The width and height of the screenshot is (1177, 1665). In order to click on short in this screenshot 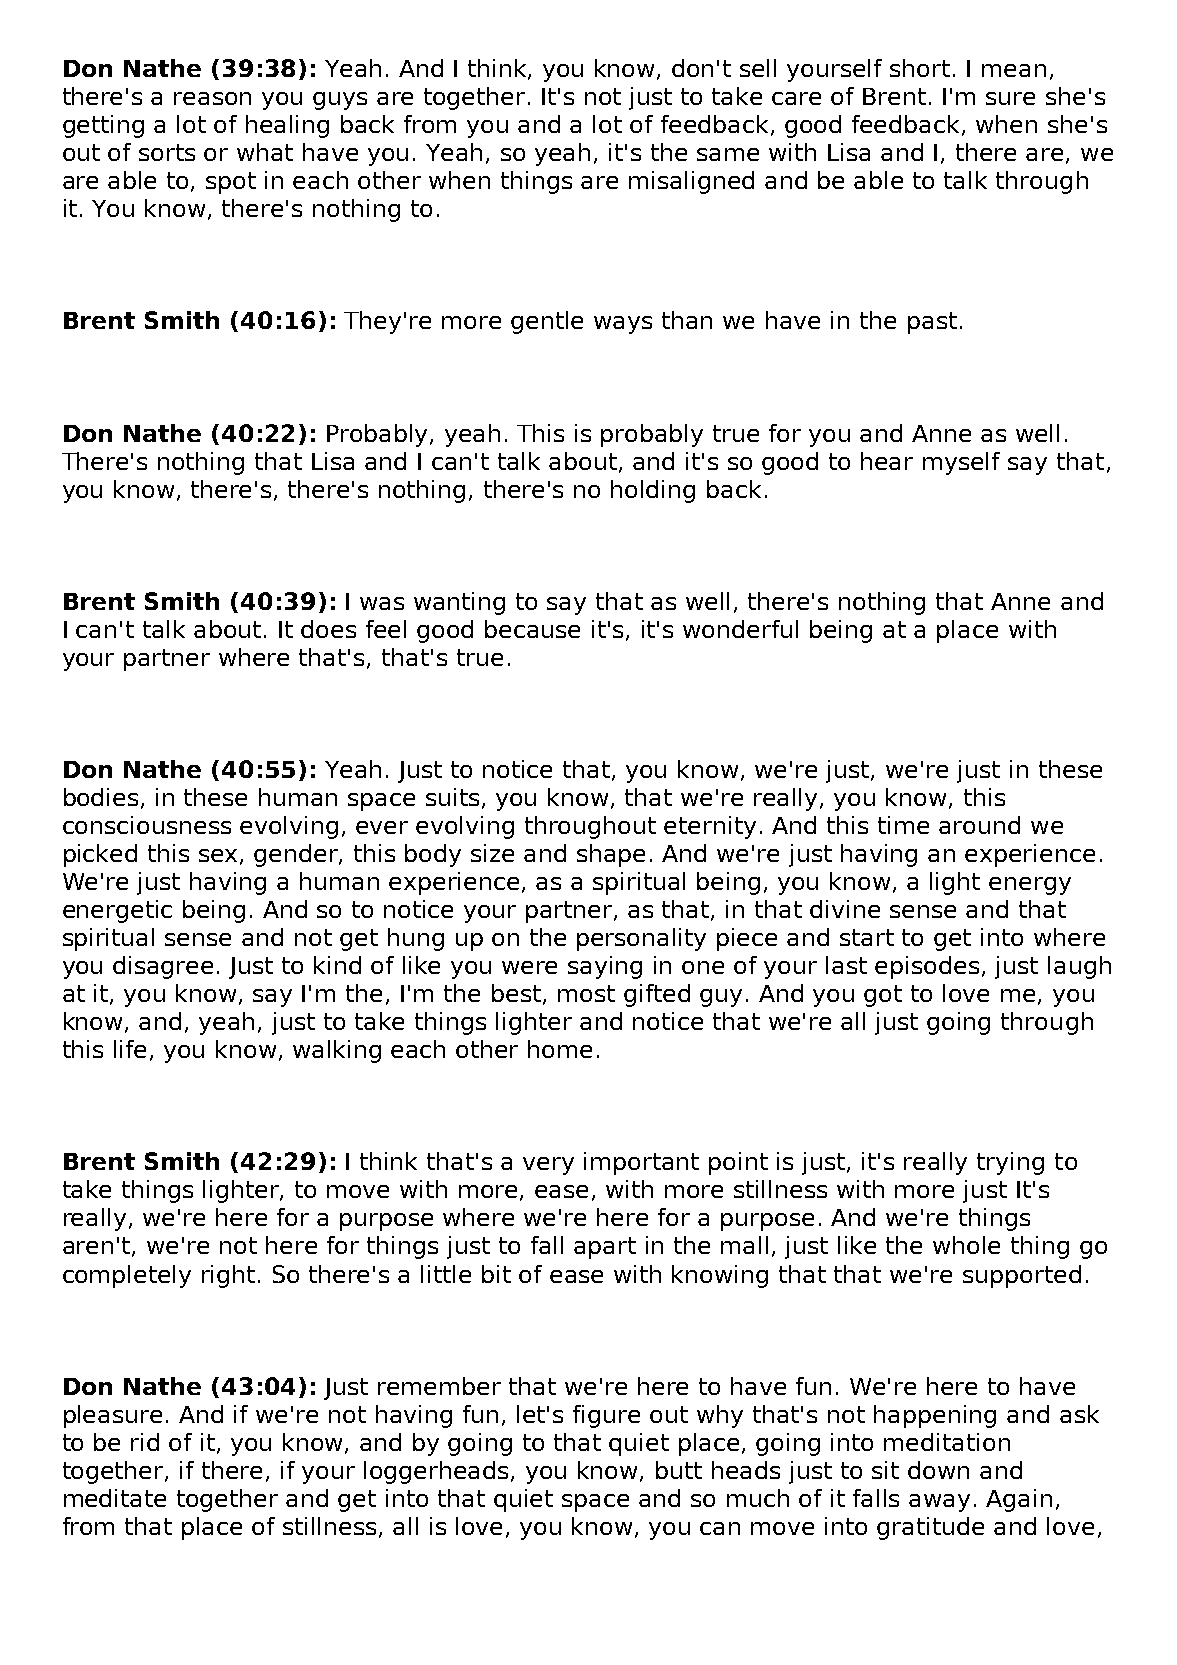, I will do `click(920, 68)`.
